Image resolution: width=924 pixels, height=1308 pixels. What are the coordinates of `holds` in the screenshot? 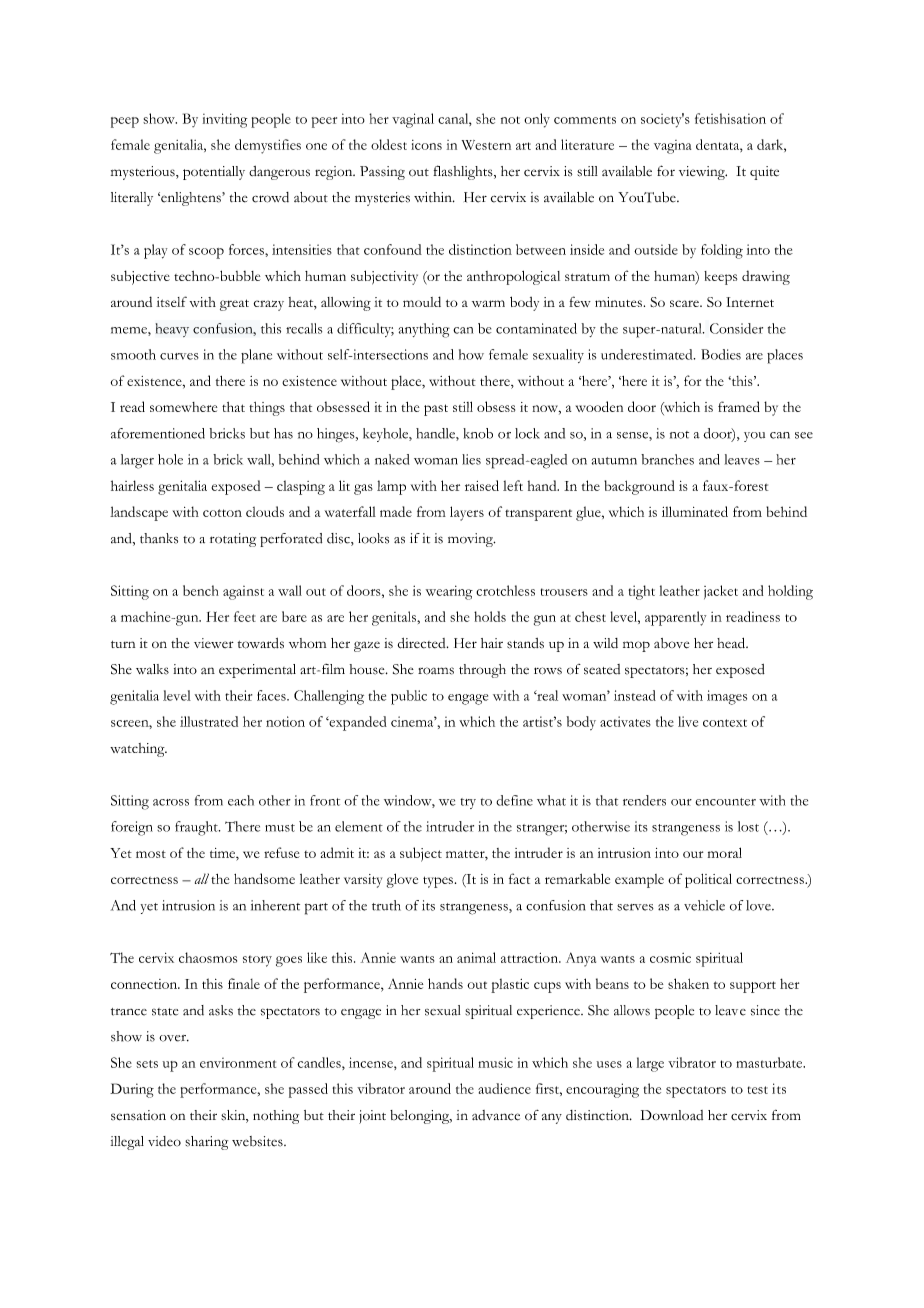 It's located at (490, 616).
